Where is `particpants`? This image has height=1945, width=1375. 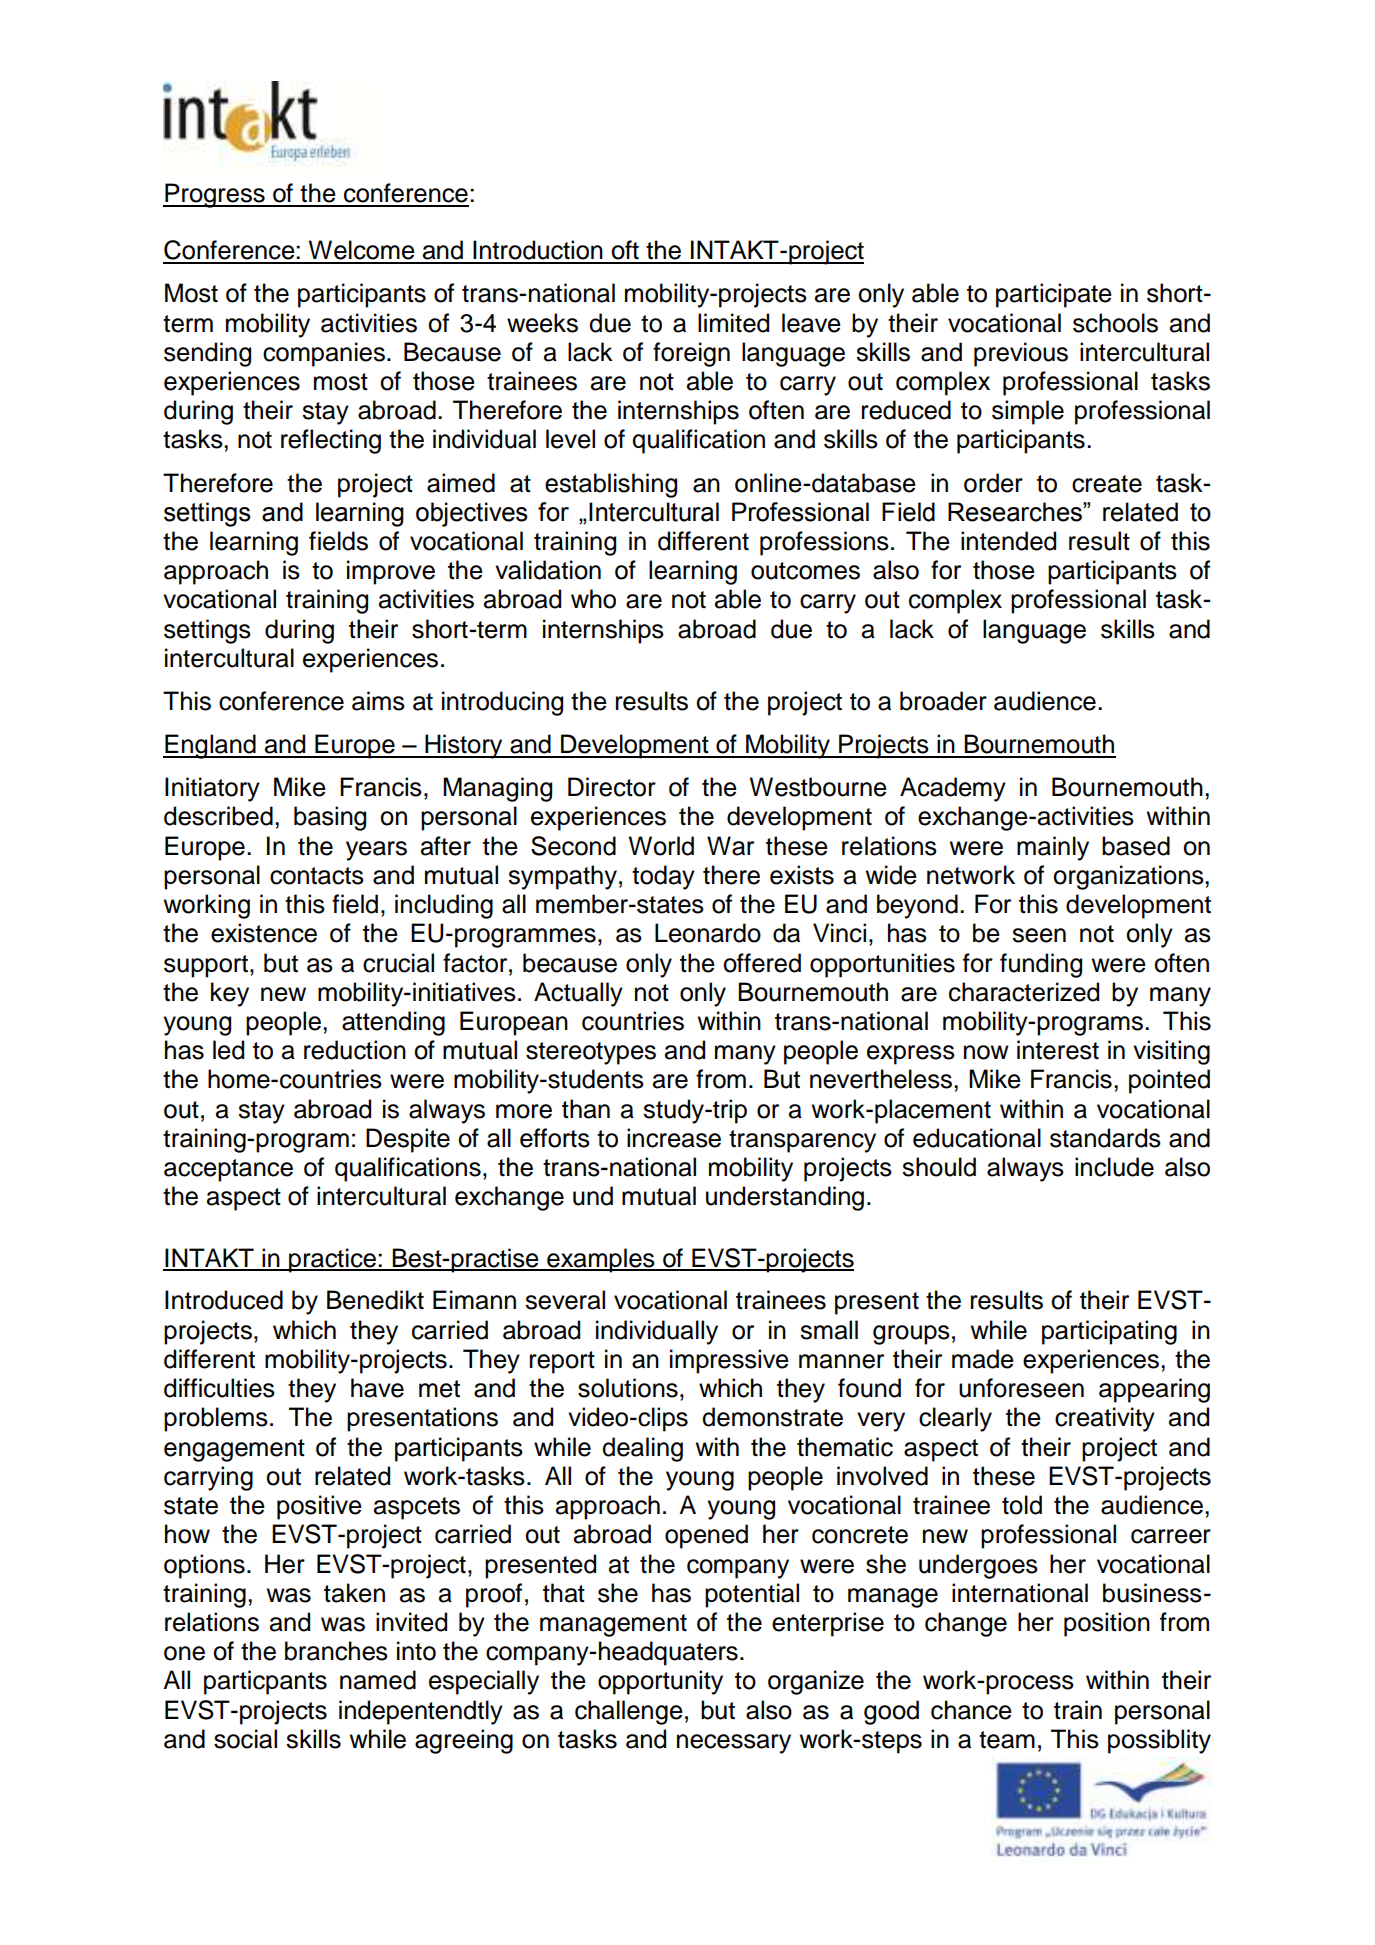
particpants is located at coordinates (265, 1682).
